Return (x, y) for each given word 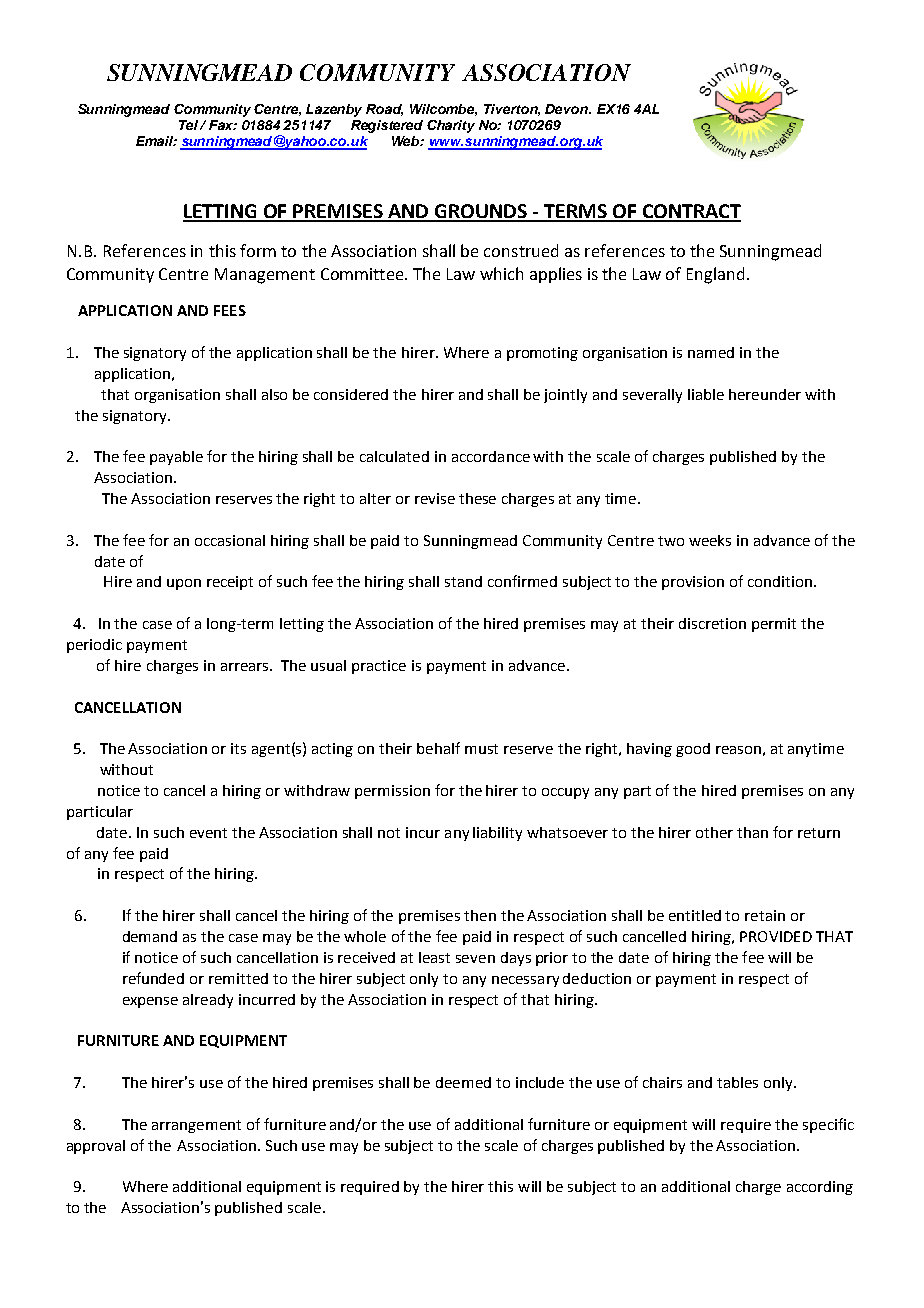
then (480, 915)
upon (184, 584)
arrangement (196, 1126)
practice (379, 667)
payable (176, 458)
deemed (463, 1082)
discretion (712, 623)
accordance (491, 456)
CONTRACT (690, 212)
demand (150, 936)
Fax (223, 125)
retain (765, 915)
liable (706, 394)
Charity (451, 126)
